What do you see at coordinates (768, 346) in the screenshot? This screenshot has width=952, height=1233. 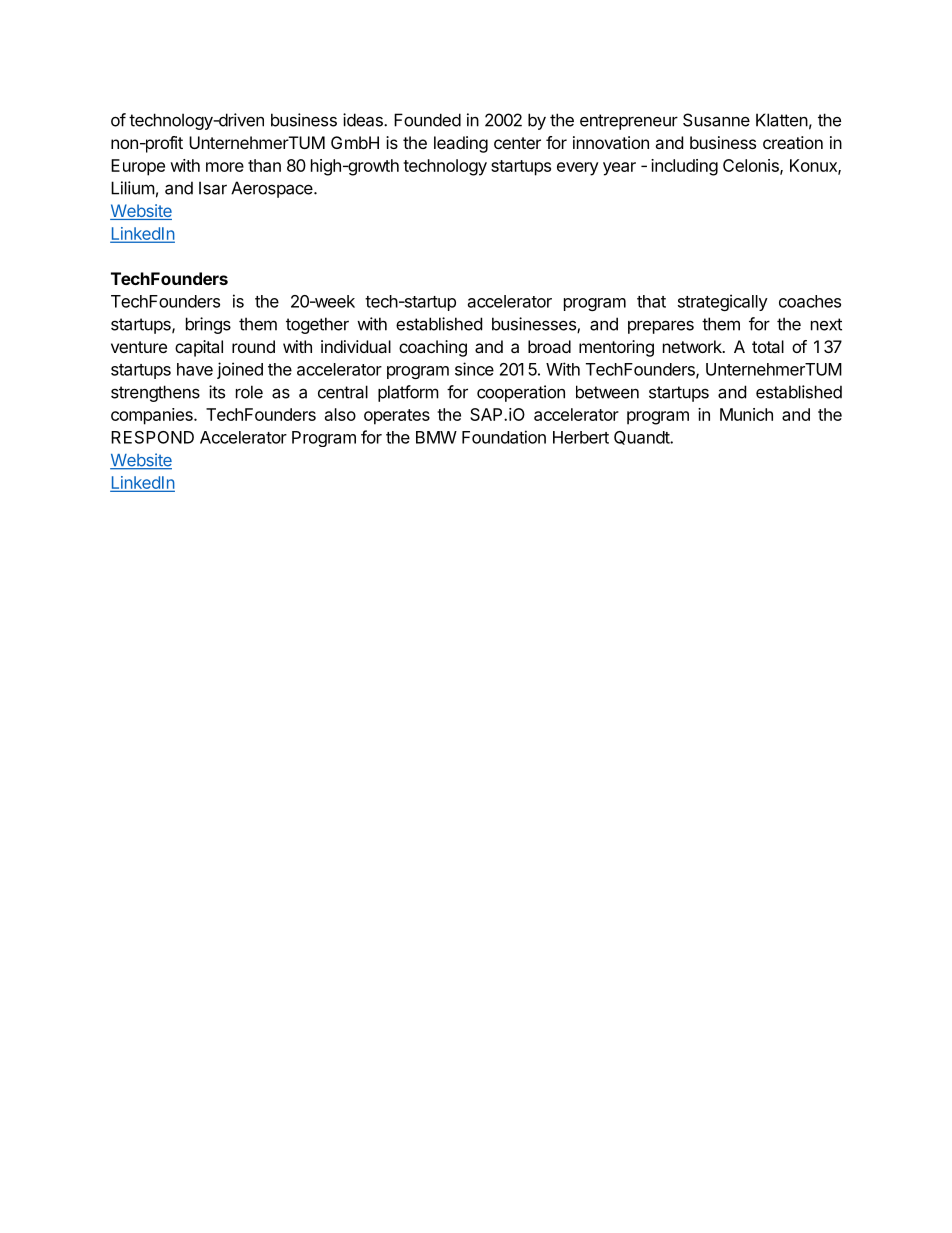 I see `total` at bounding box center [768, 346].
